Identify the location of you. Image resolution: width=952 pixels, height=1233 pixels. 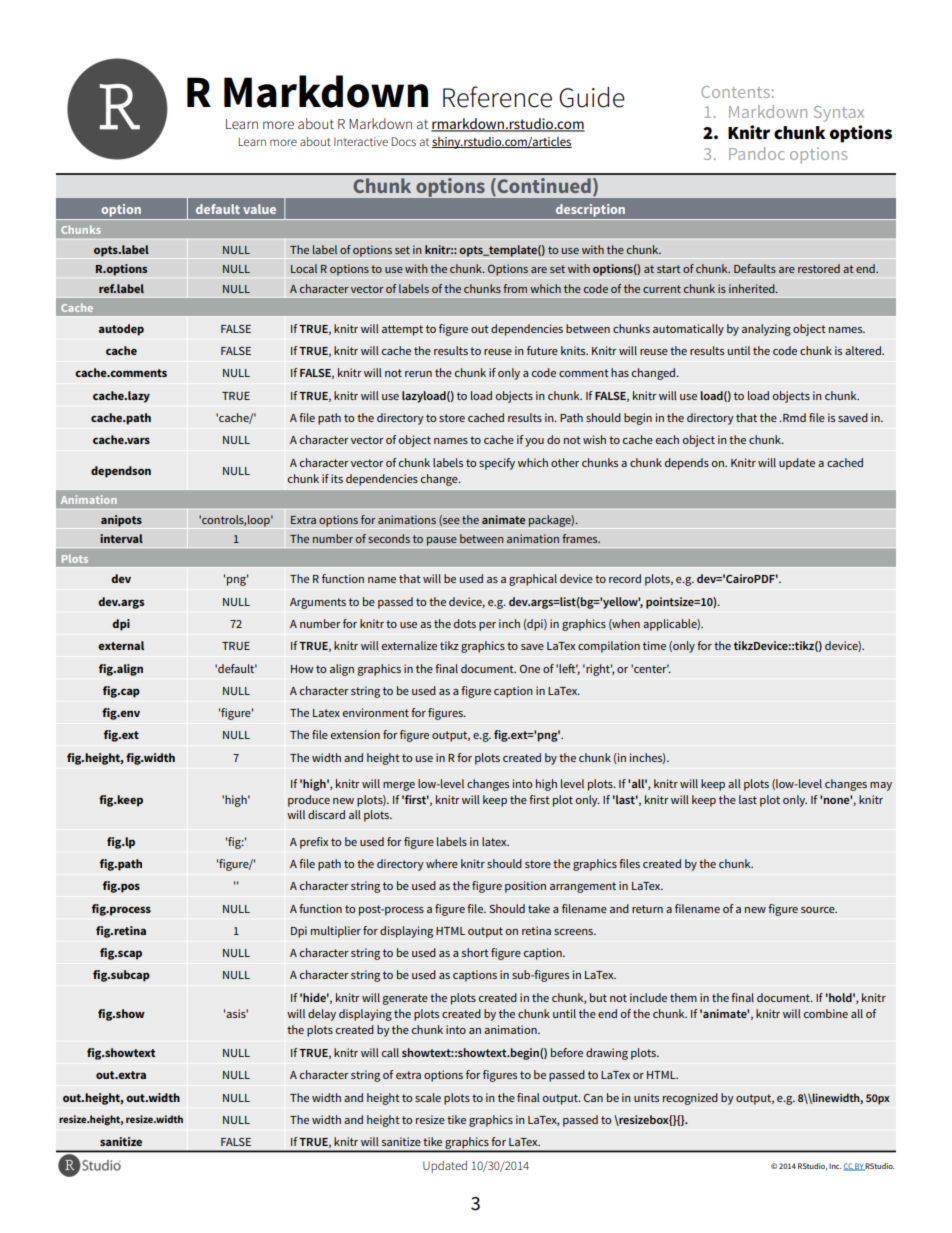
(534, 442).
